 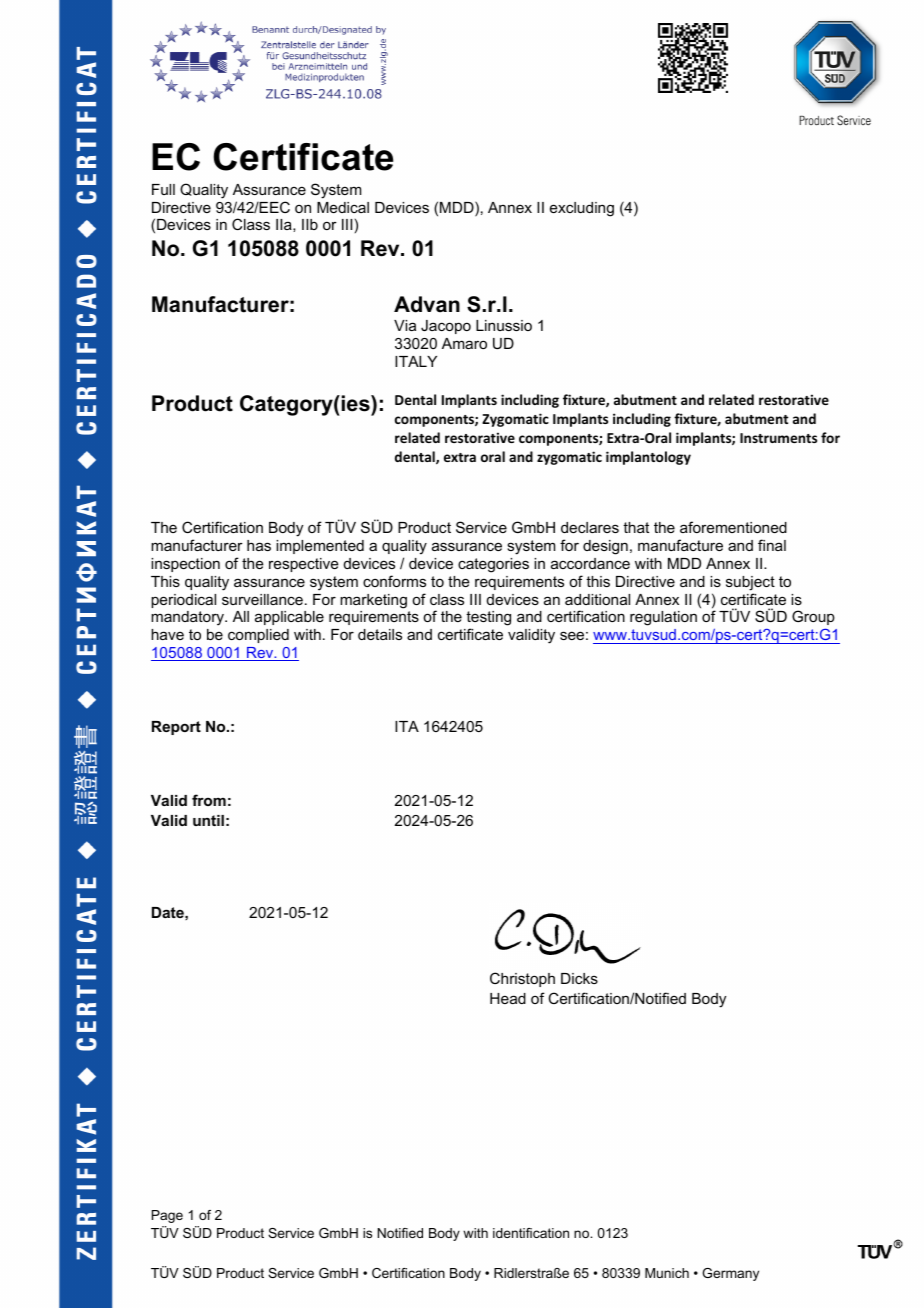 I want to click on until, so click(x=208, y=820).
